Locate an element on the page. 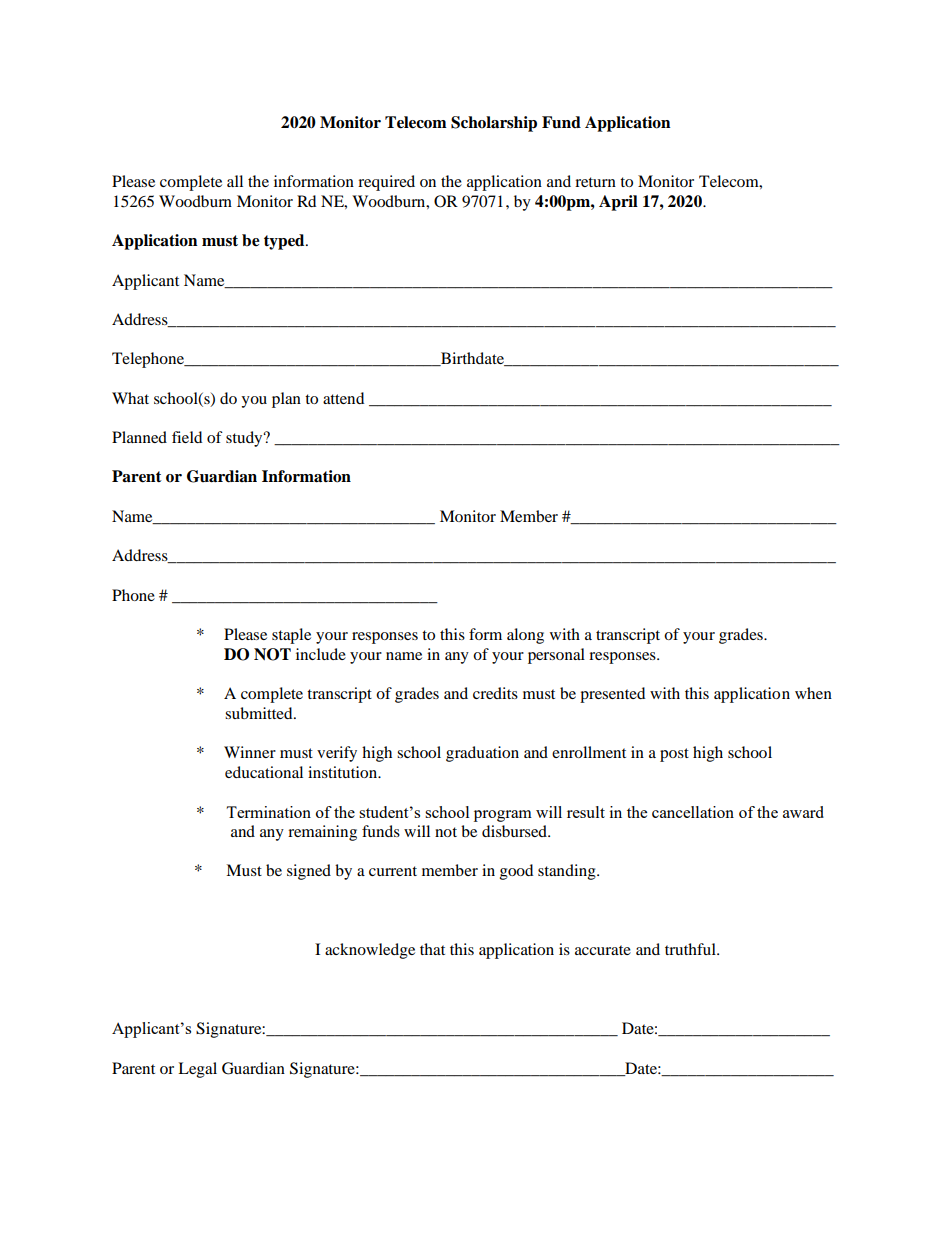 The image size is (952, 1233). that is located at coordinates (432, 949).
